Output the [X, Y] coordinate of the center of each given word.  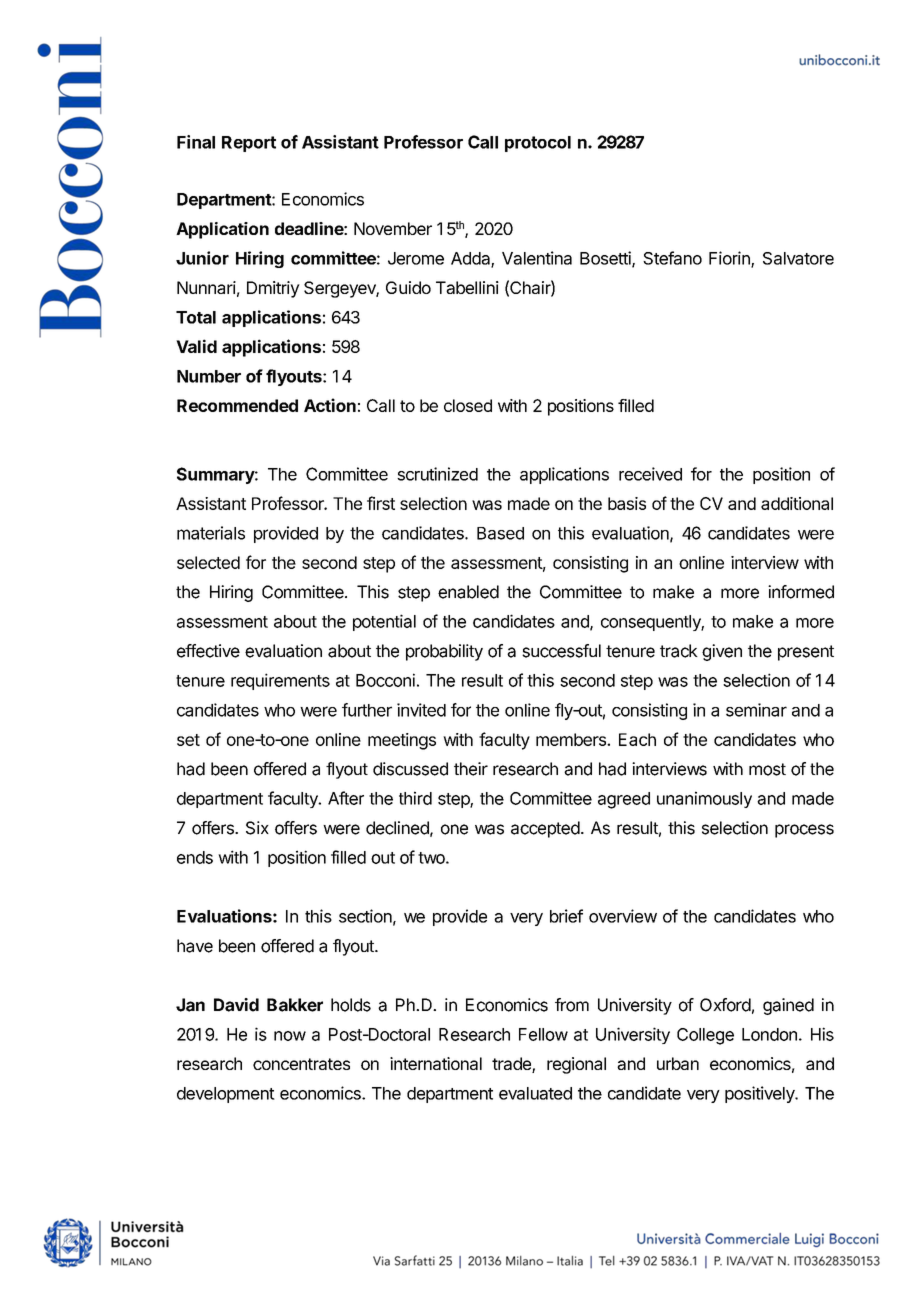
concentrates [301, 1064]
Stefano [672, 258]
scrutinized [437, 474]
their [471, 769]
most [767, 769]
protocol [538, 144]
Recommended [237, 405]
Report [249, 144]
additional [797, 503]
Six [257, 828]
